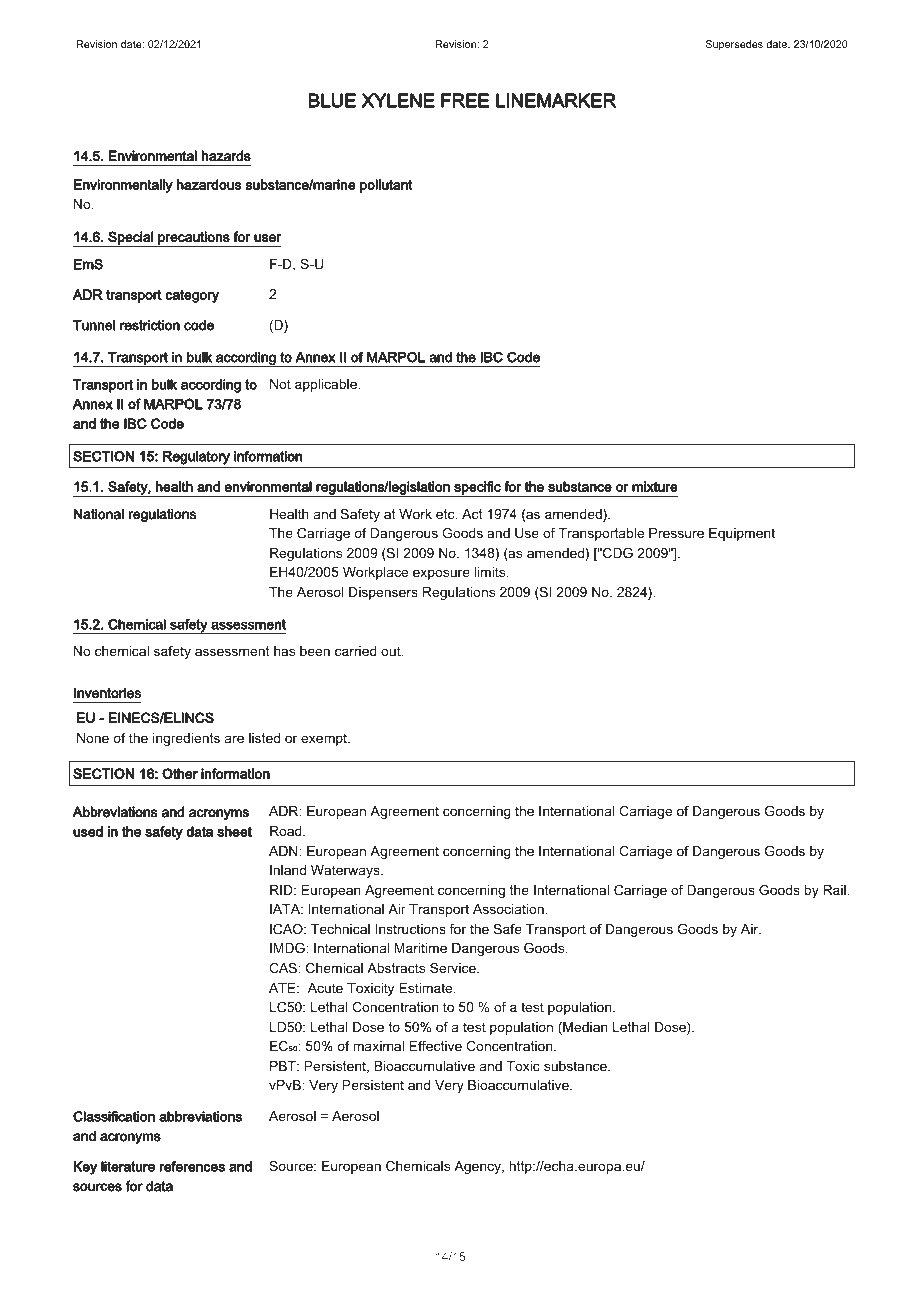  What do you see at coordinates (234, 831) in the document?
I see `sheet` at bounding box center [234, 831].
